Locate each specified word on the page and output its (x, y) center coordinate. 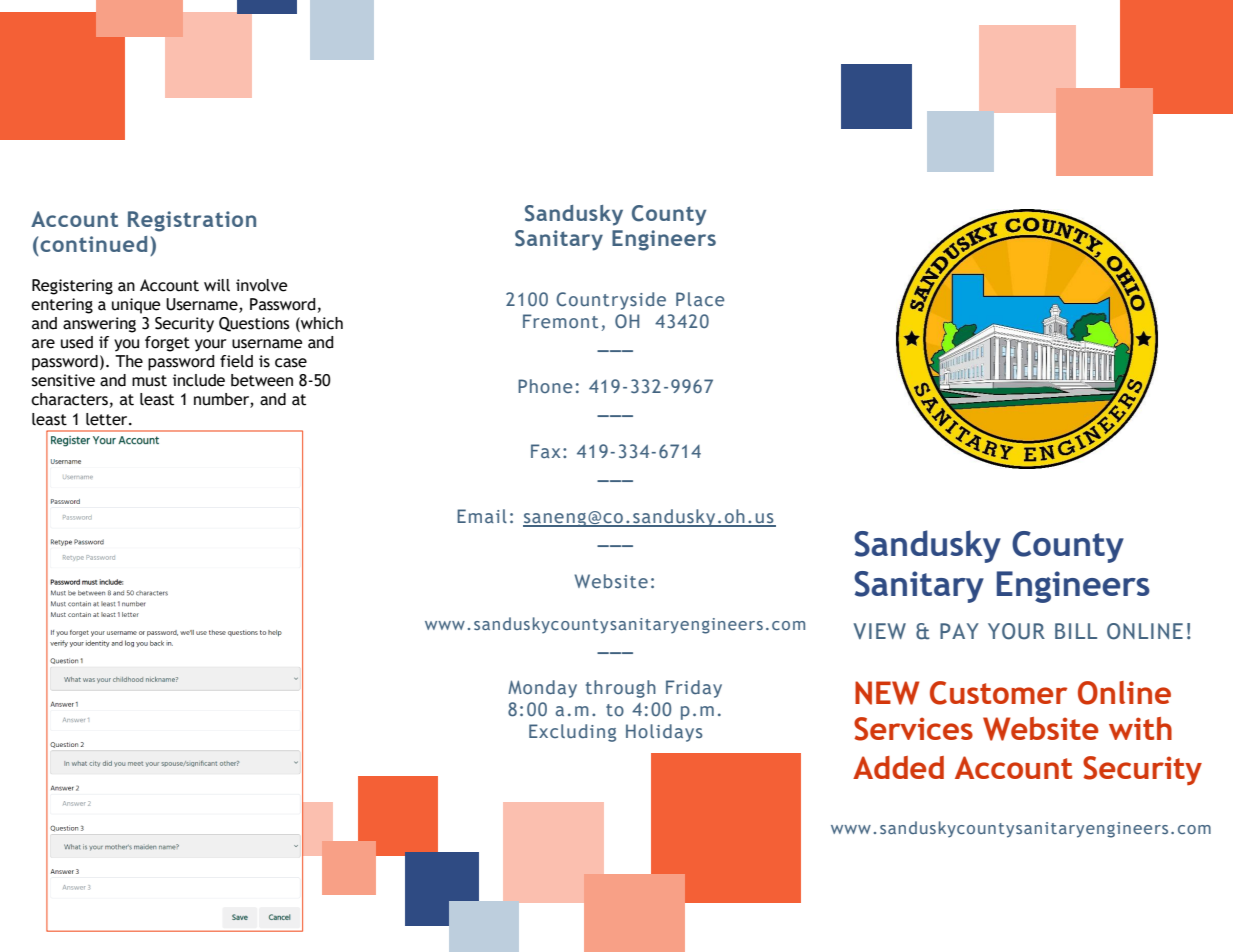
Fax (545, 451)
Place (700, 299)
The (129, 361)
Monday (542, 689)
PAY (959, 631)
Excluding (572, 733)
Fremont (560, 321)
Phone (545, 386)
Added (898, 767)
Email (482, 516)
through (621, 689)
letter (108, 419)
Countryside (611, 301)
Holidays (664, 733)
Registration (192, 221)
